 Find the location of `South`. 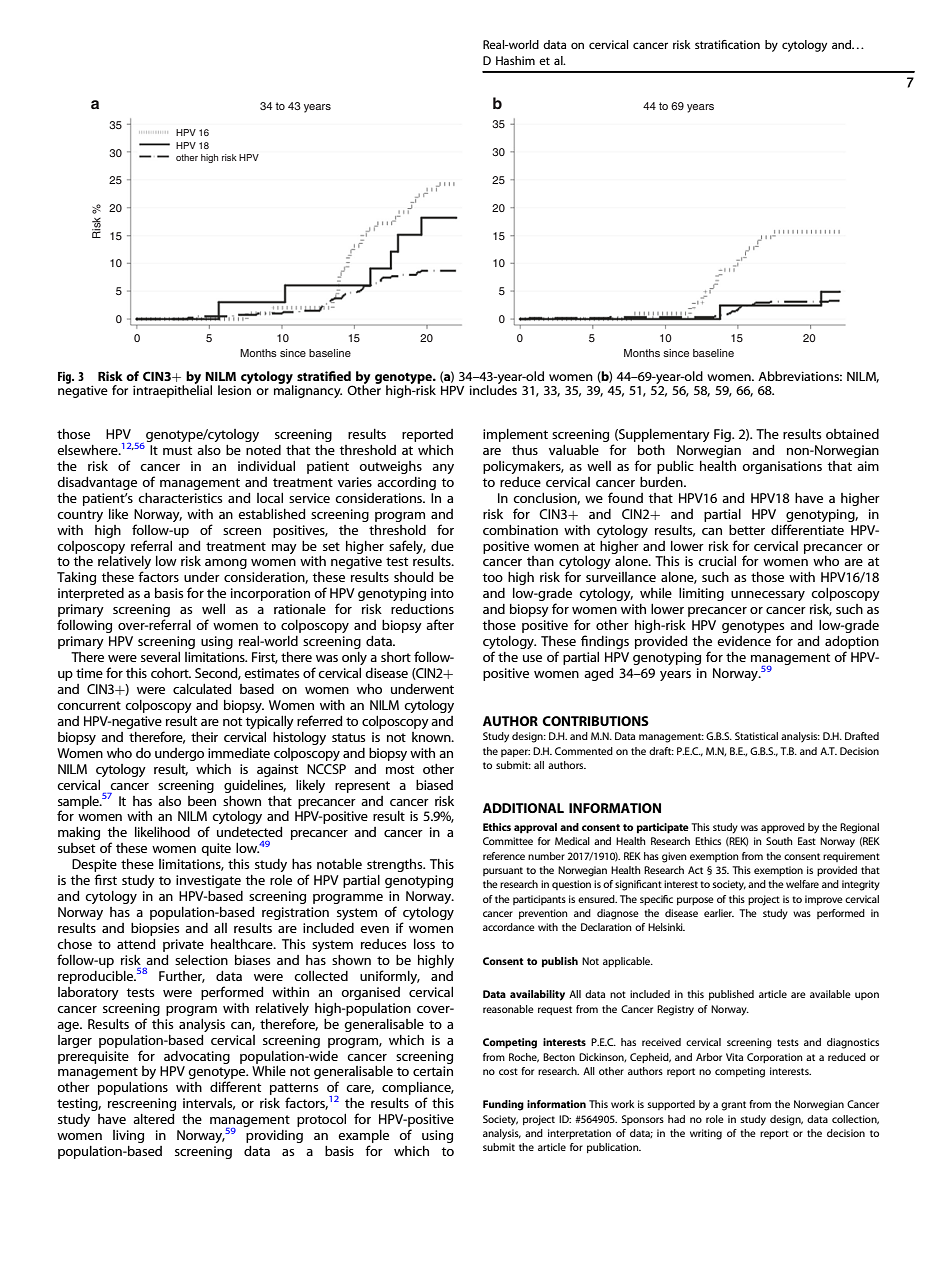

South is located at coordinates (779, 841).
